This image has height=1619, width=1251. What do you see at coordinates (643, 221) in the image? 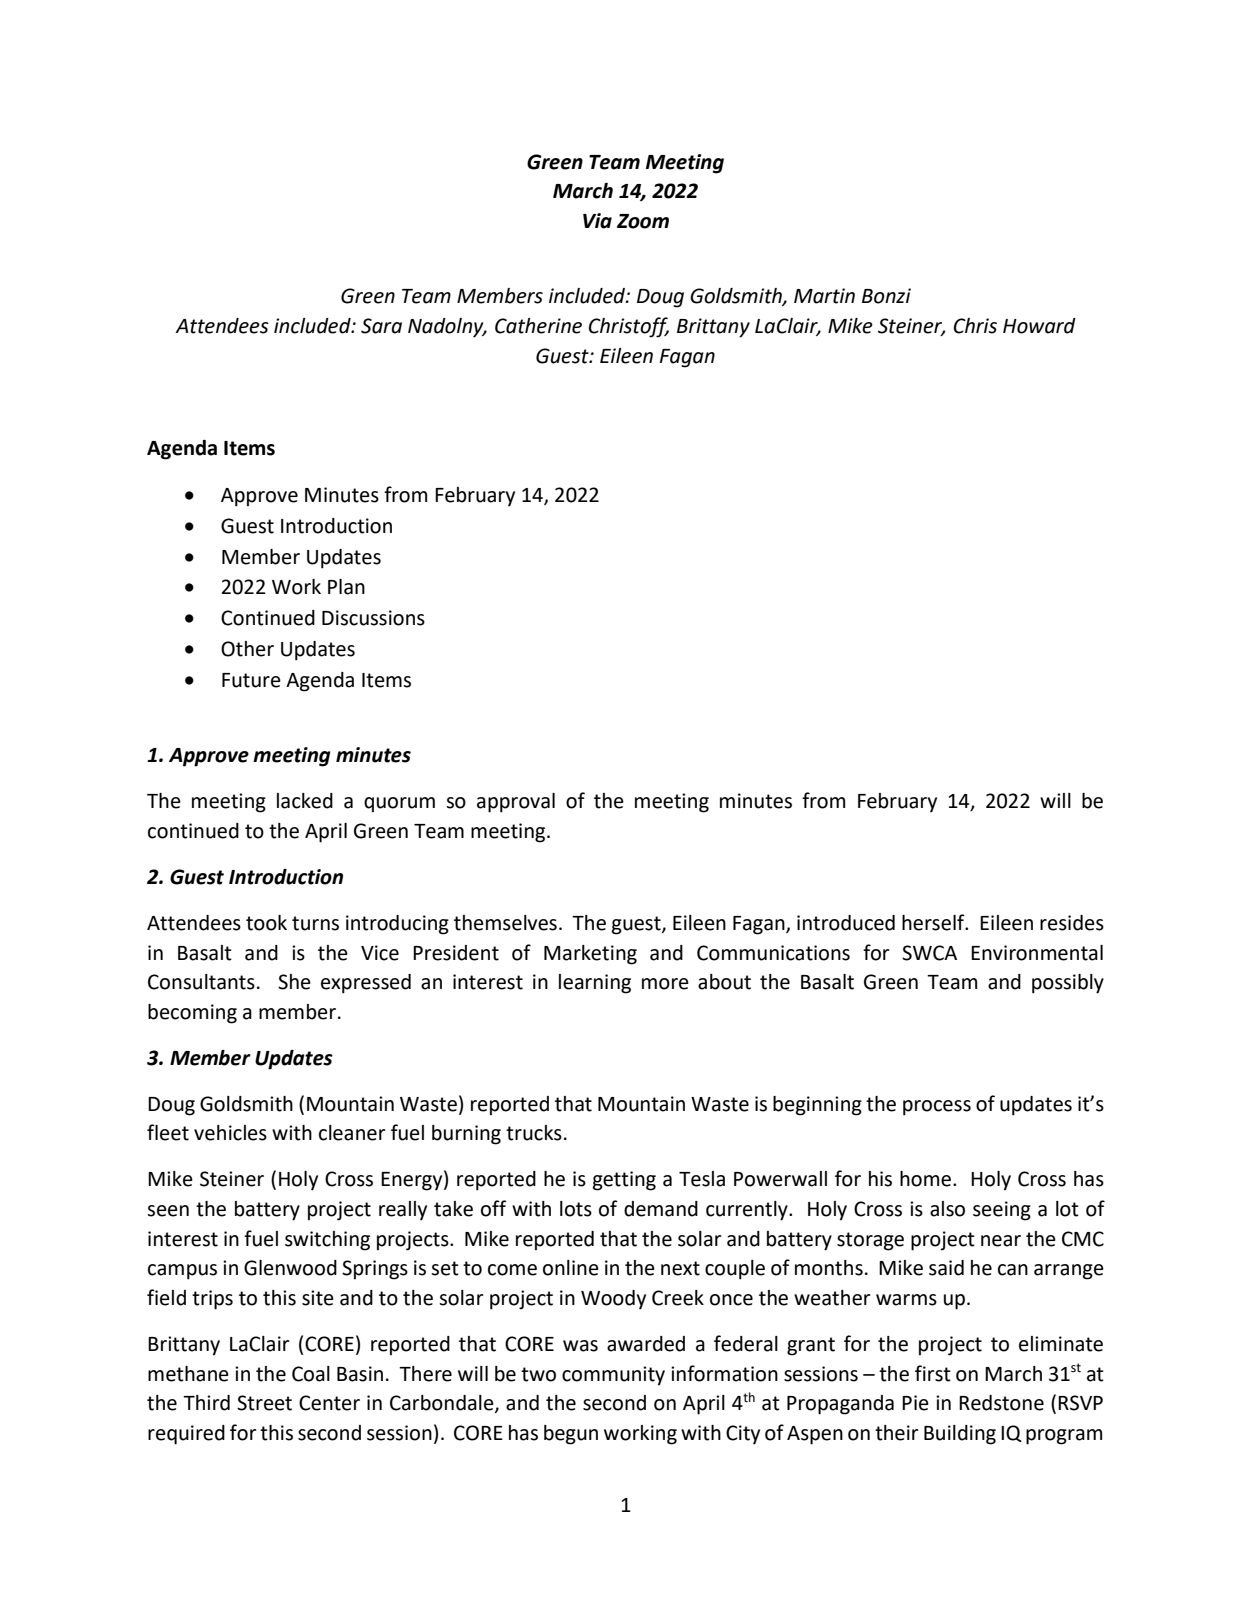
I see `Zoom` at bounding box center [643, 221].
